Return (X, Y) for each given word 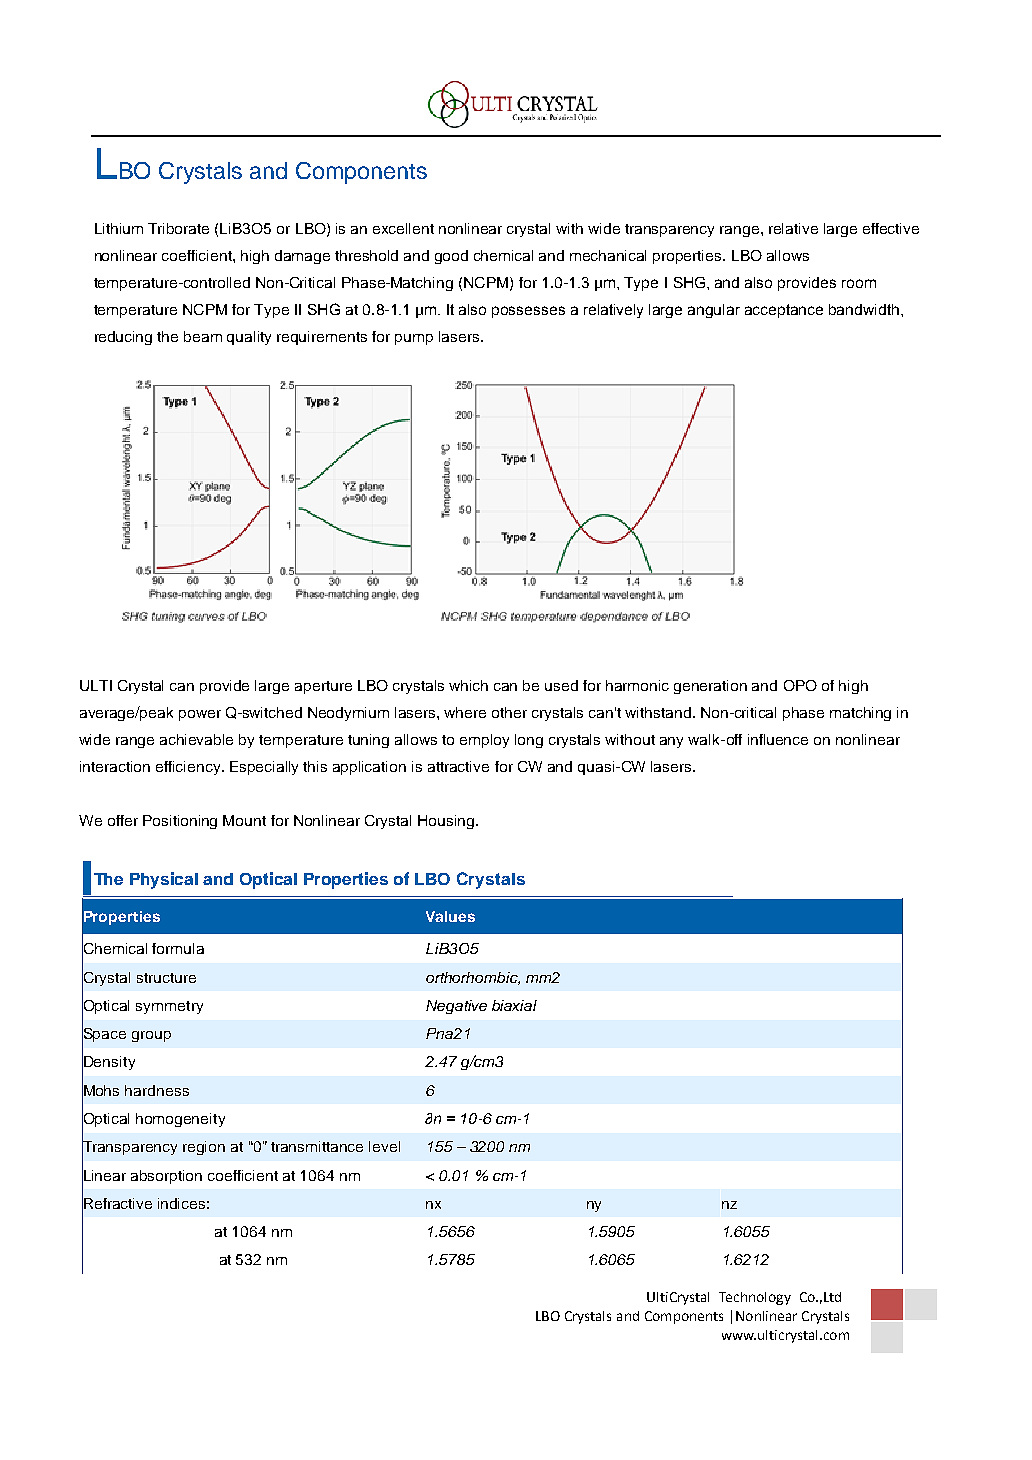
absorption (166, 1177)
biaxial (514, 1005)
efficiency (189, 768)
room (859, 283)
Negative (456, 1007)
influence (778, 739)
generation (710, 687)
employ (484, 741)
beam (203, 336)
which (468, 685)
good (451, 257)
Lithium (119, 228)
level (384, 1146)
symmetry (169, 1007)
